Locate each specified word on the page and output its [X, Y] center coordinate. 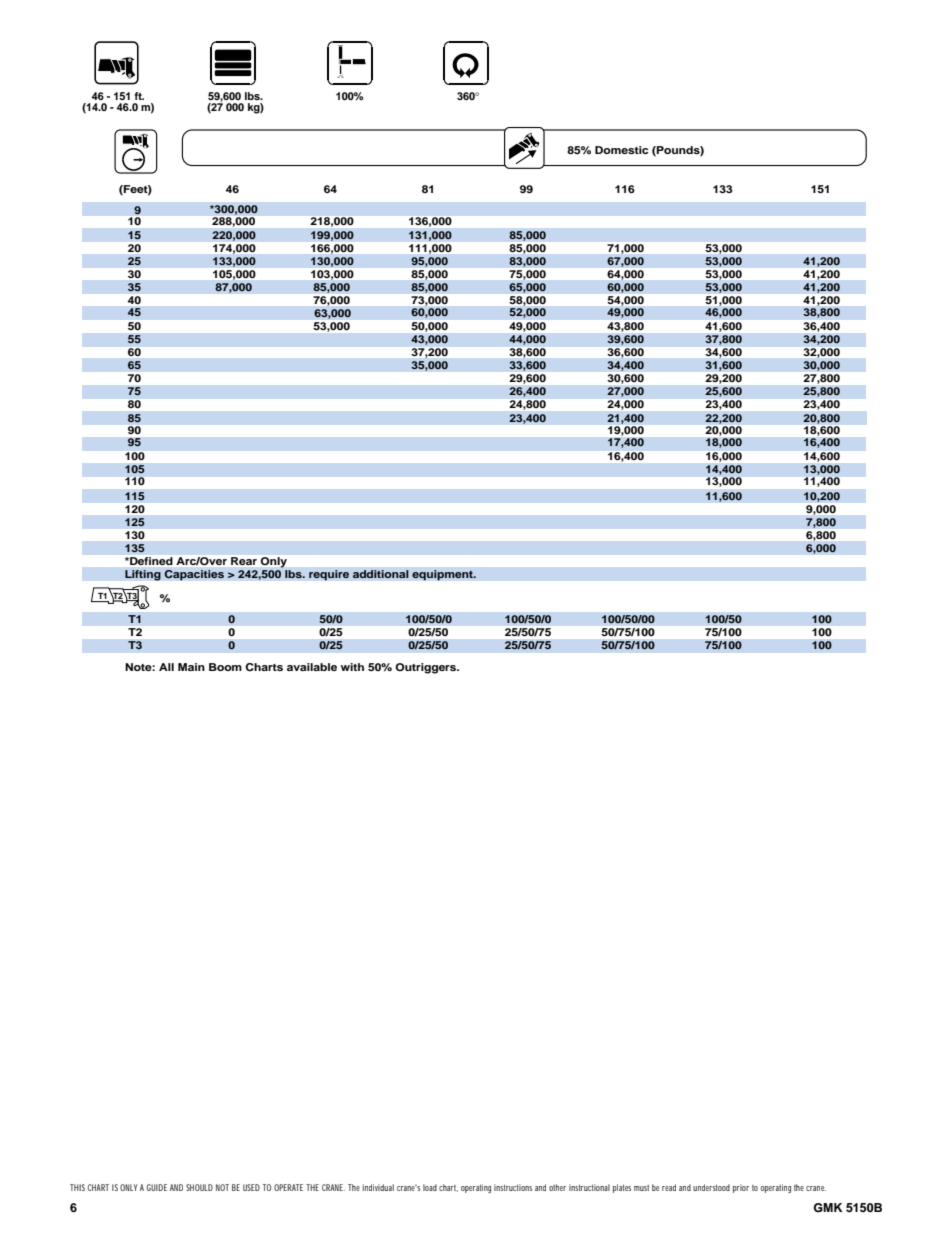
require [329, 575]
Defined [150, 561]
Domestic [622, 150]
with [352, 667]
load [430, 1187]
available [312, 667]
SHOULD [199, 1187]
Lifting [143, 575]
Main [191, 667]
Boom [225, 667]
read [669, 1187]
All [166, 667]
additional [380, 574]
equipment [443, 575]
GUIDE [157, 1187]
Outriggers [427, 668]
